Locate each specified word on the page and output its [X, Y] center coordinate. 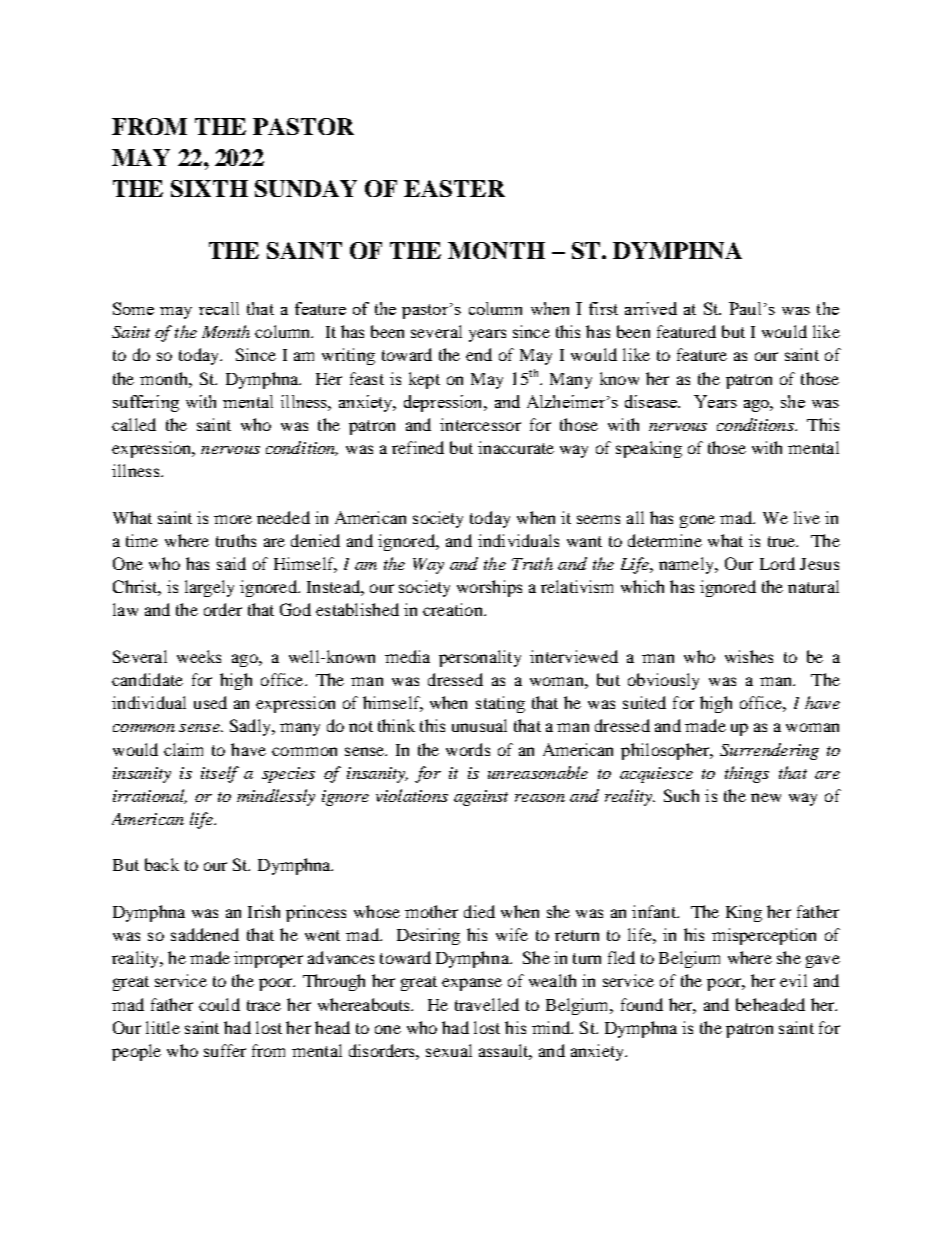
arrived [651, 308]
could [219, 1004]
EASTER [454, 188]
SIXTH [209, 188]
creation [454, 609]
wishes [749, 656]
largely [209, 588]
